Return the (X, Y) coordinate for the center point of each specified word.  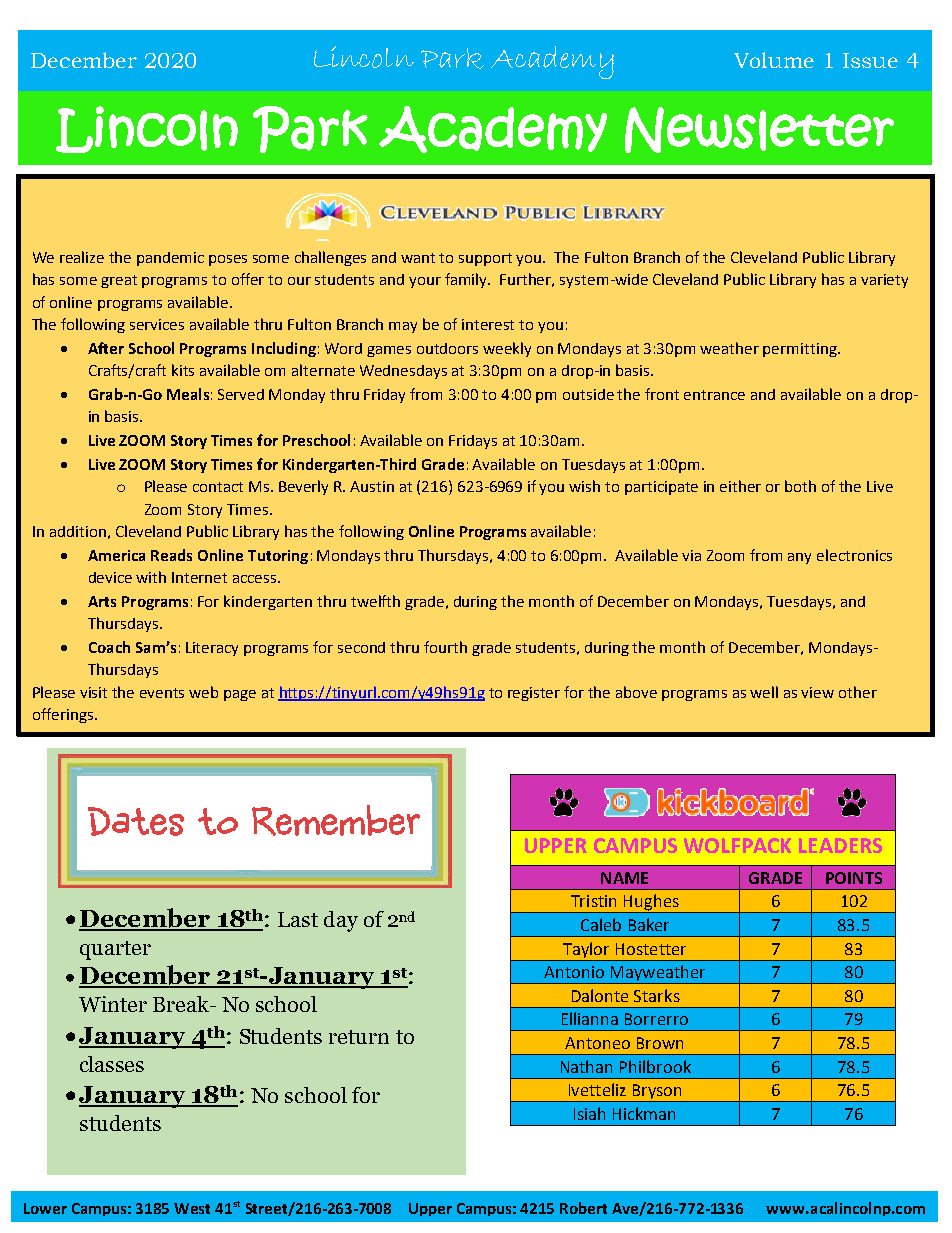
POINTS (854, 878)
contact (218, 487)
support (485, 259)
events (162, 693)
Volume (774, 60)
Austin (372, 486)
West (192, 1208)
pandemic (170, 259)
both (800, 486)
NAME (624, 878)
